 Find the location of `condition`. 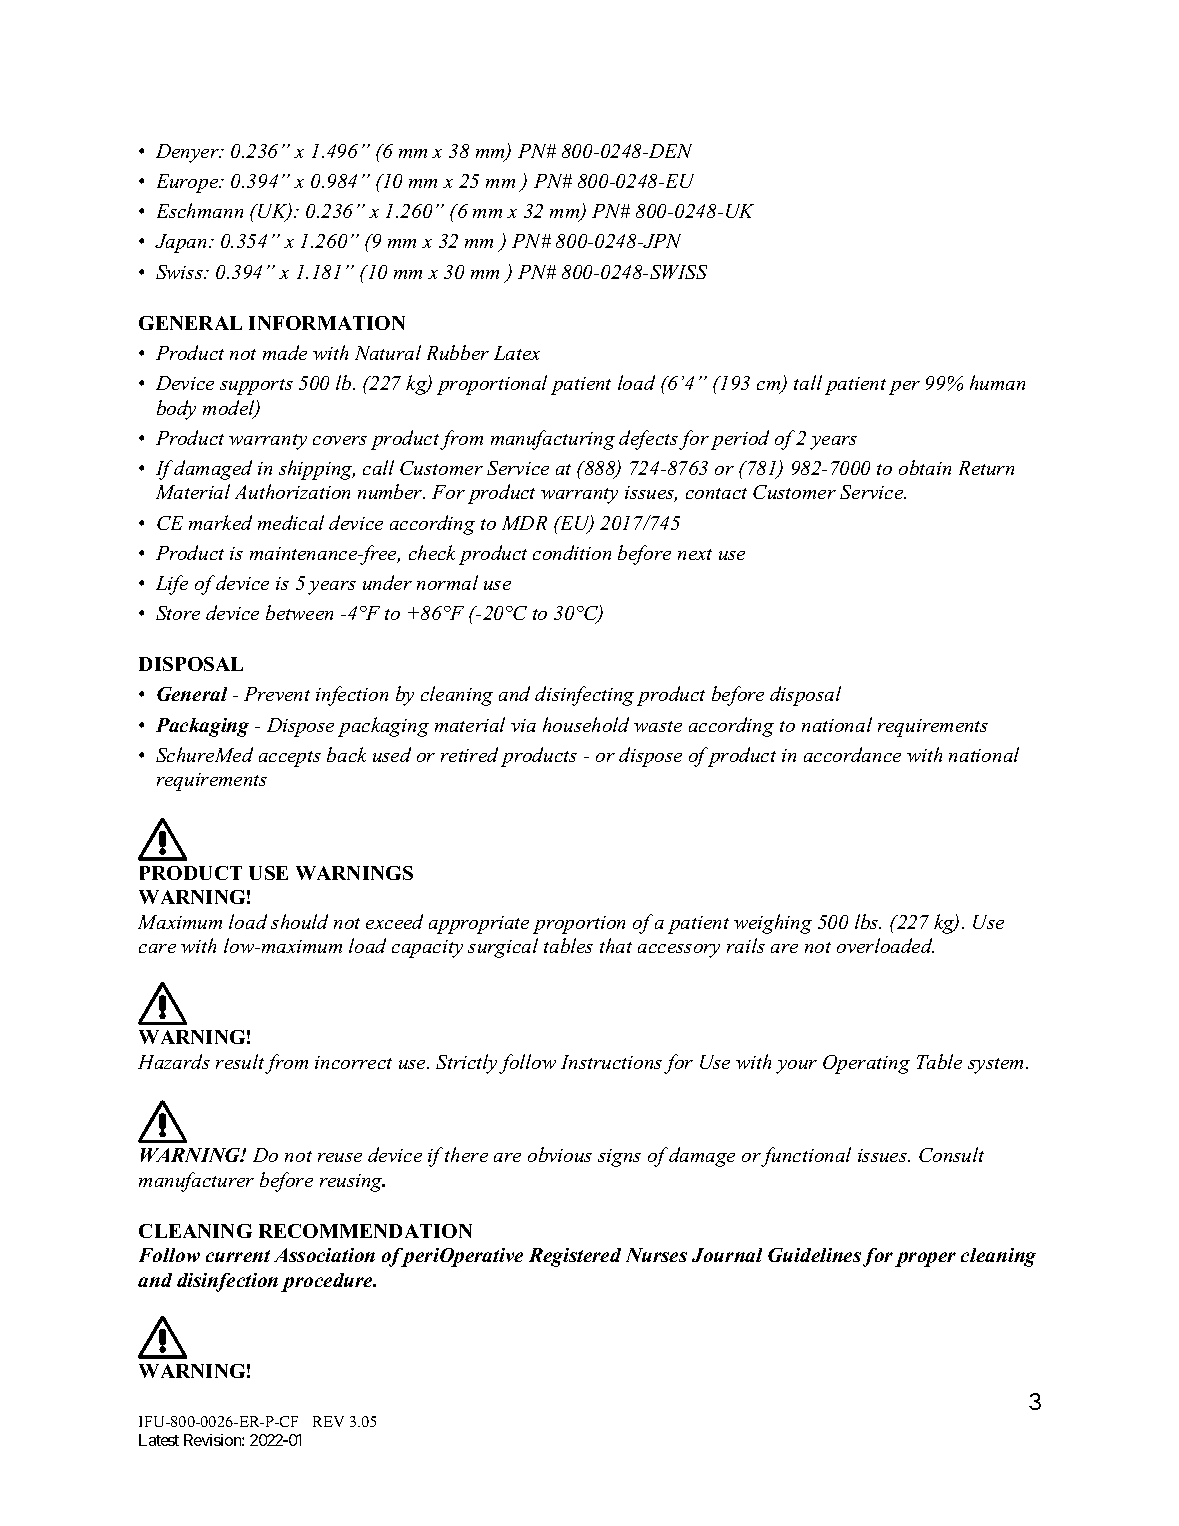

condition is located at coordinates (572, 552).
